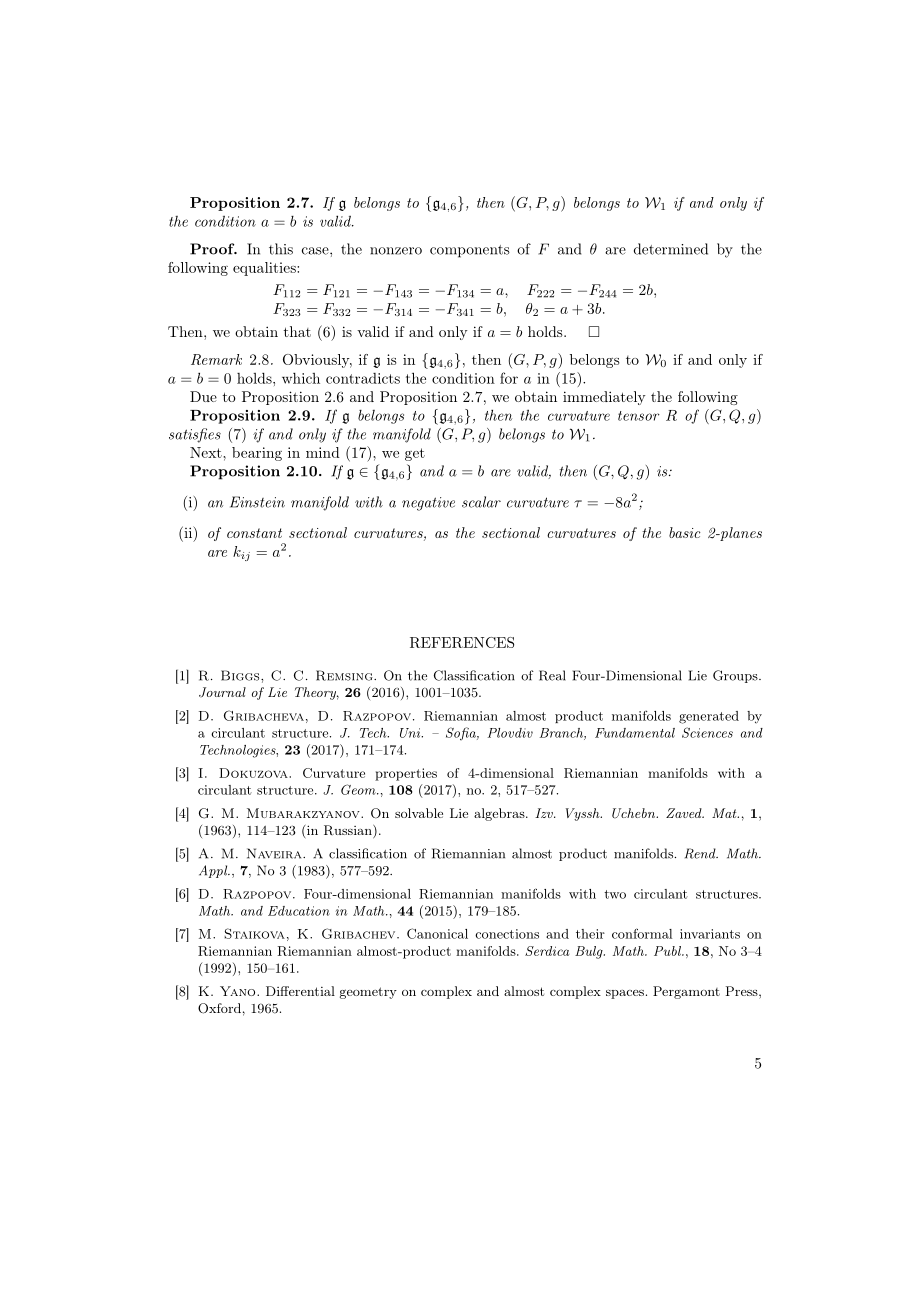  What do you see at coordinates (219, 1008) in the image?
I see `Oxford` at bounding box center [219, 1008].
